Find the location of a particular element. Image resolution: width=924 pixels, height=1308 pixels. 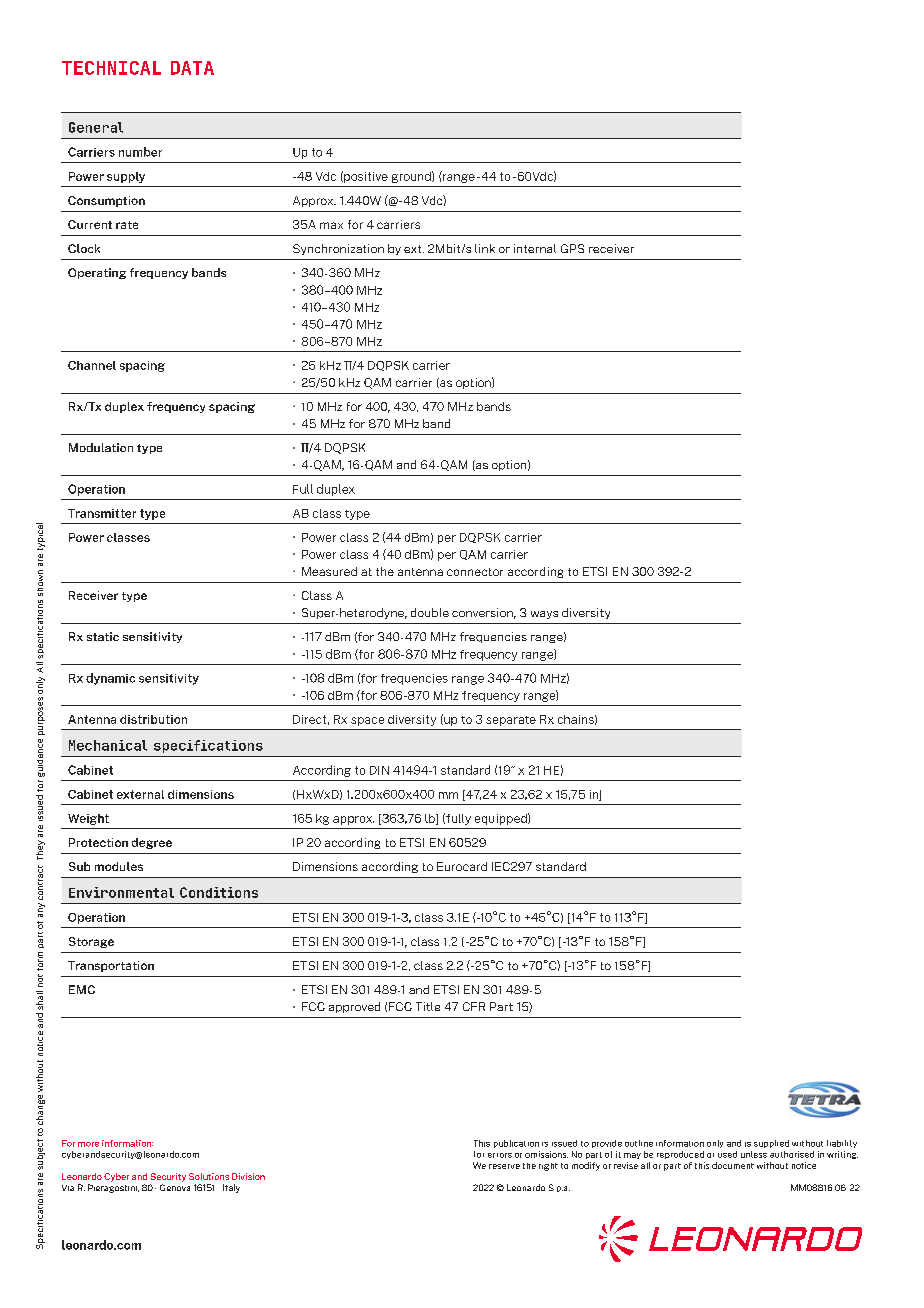

external is located at coordinates (140, 794).
